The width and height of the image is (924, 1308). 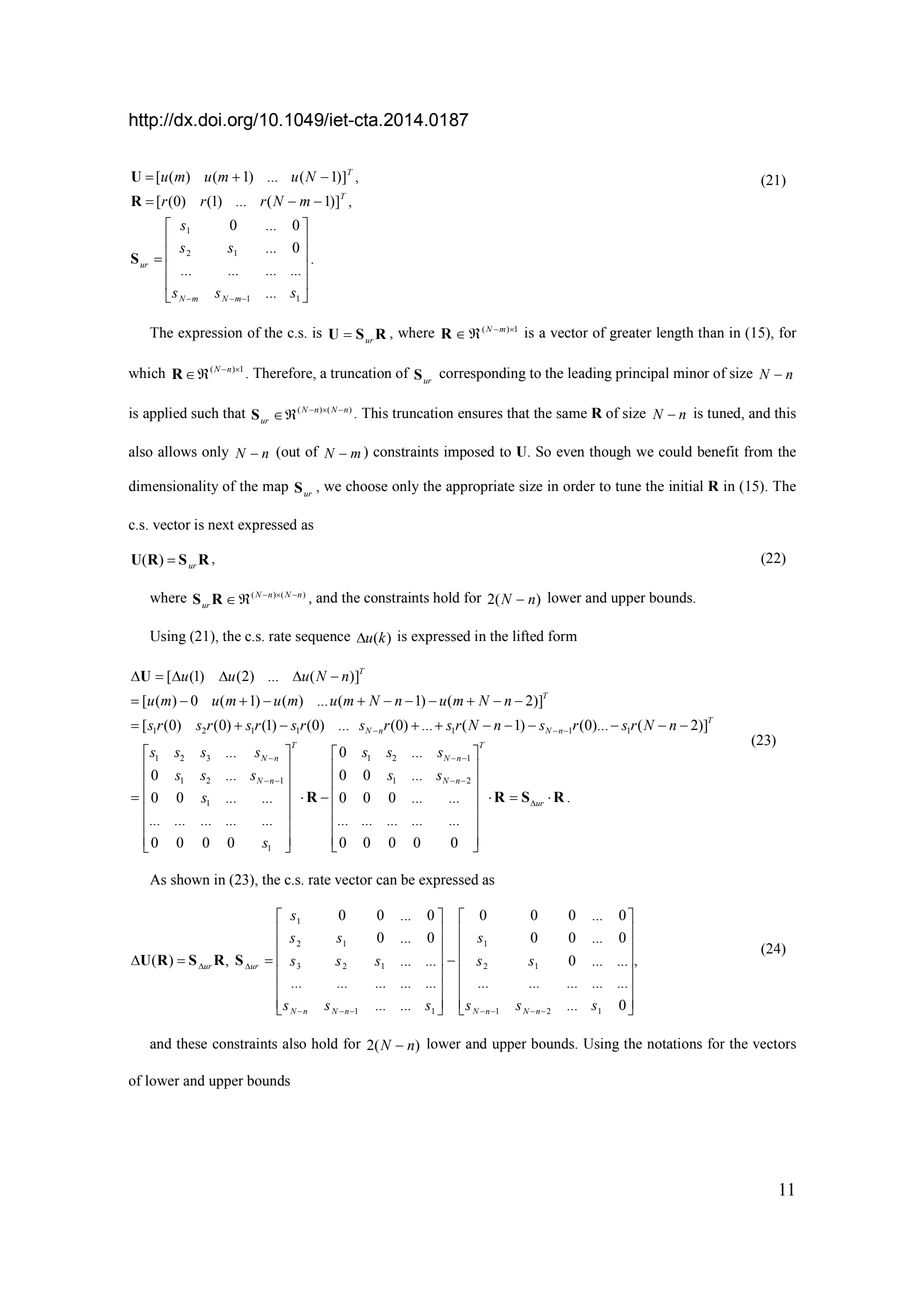 What do you see at coordinates (482, 374) in the image?
I see `corresponding` at bounding box center [482, 374].
